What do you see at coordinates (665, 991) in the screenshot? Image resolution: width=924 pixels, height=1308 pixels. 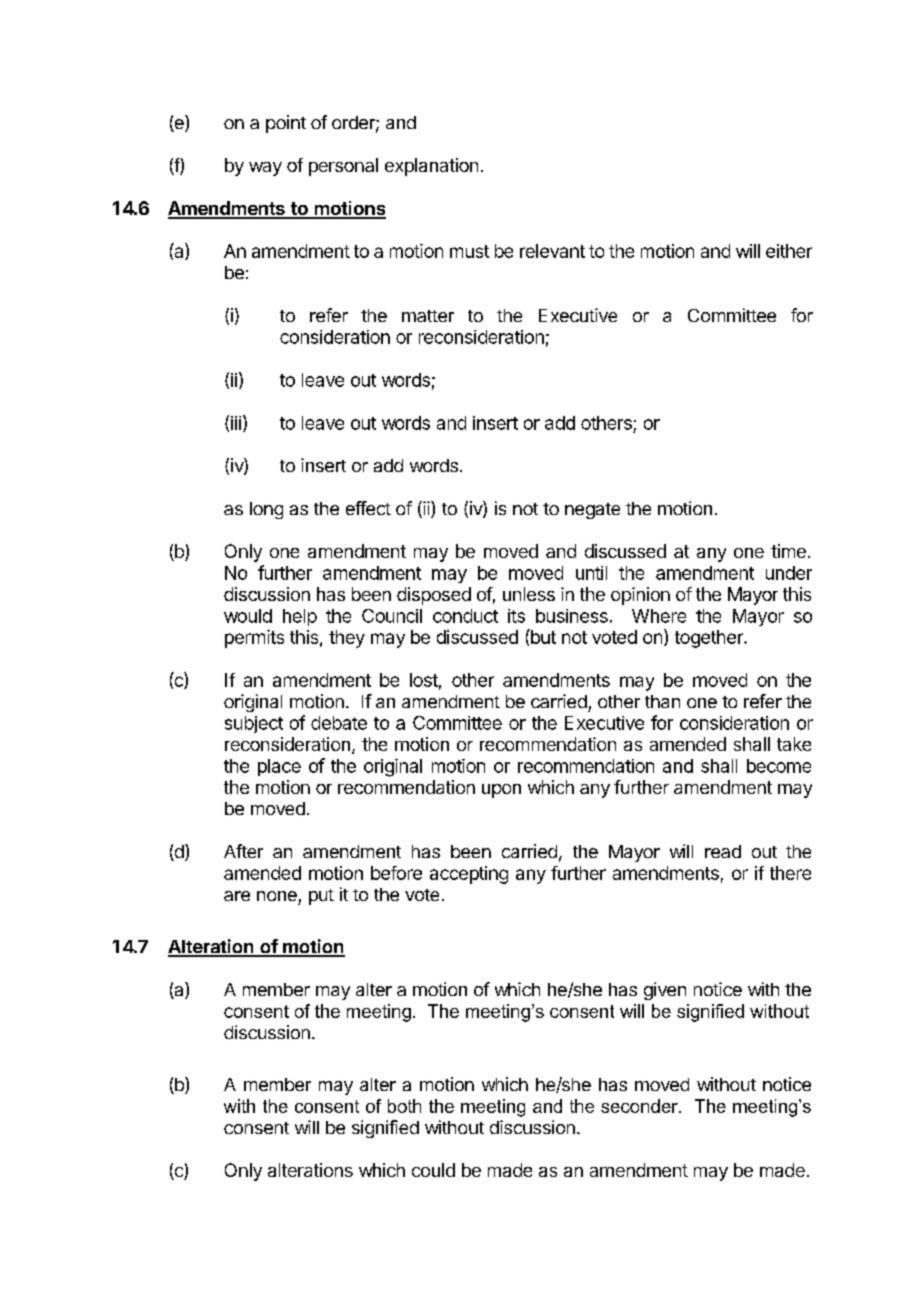 I see `given` at bounding box center [665, 991].
